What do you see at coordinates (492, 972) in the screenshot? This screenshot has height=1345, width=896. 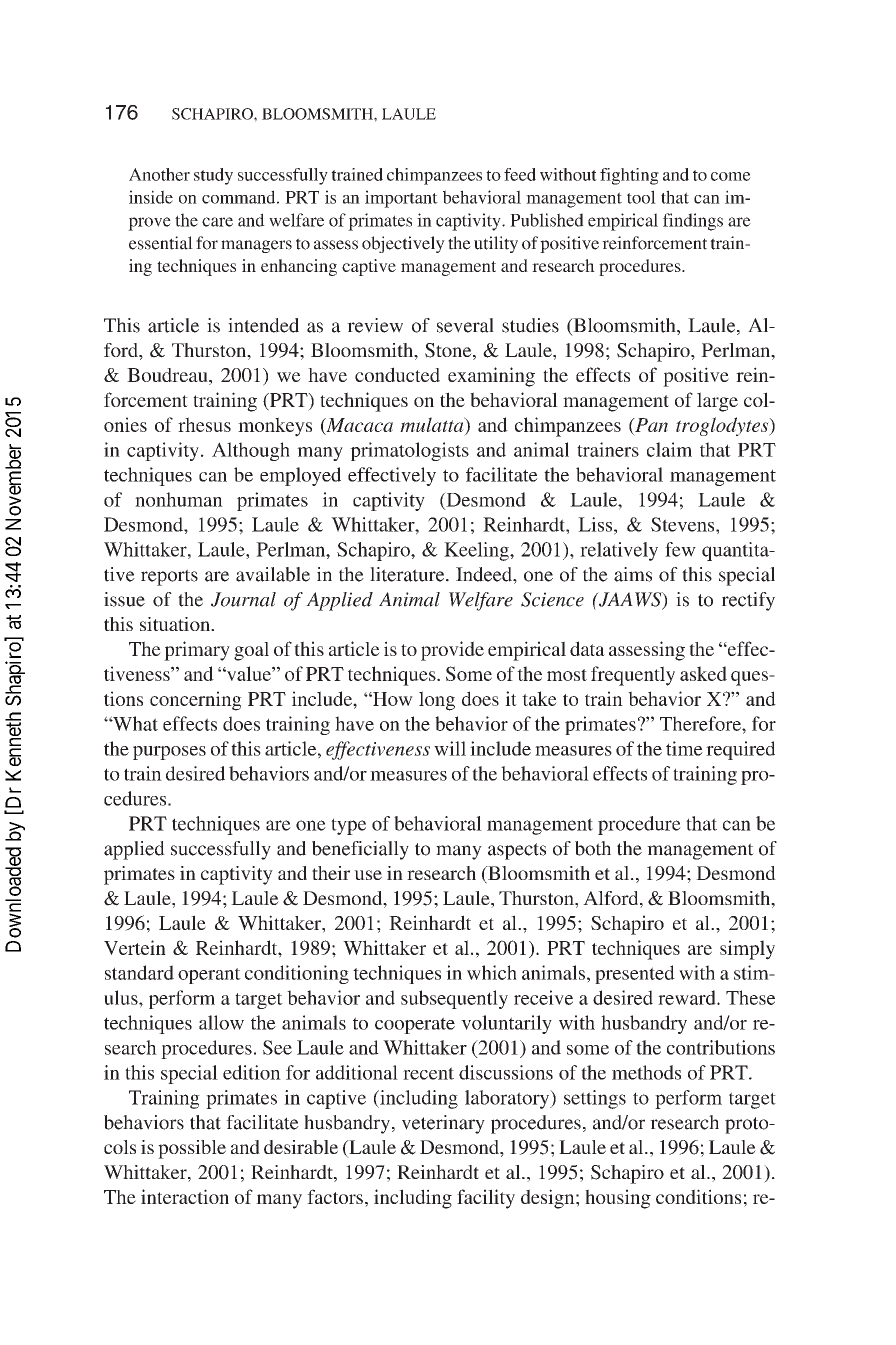 I see `which` at bounding box center [492, 972].
